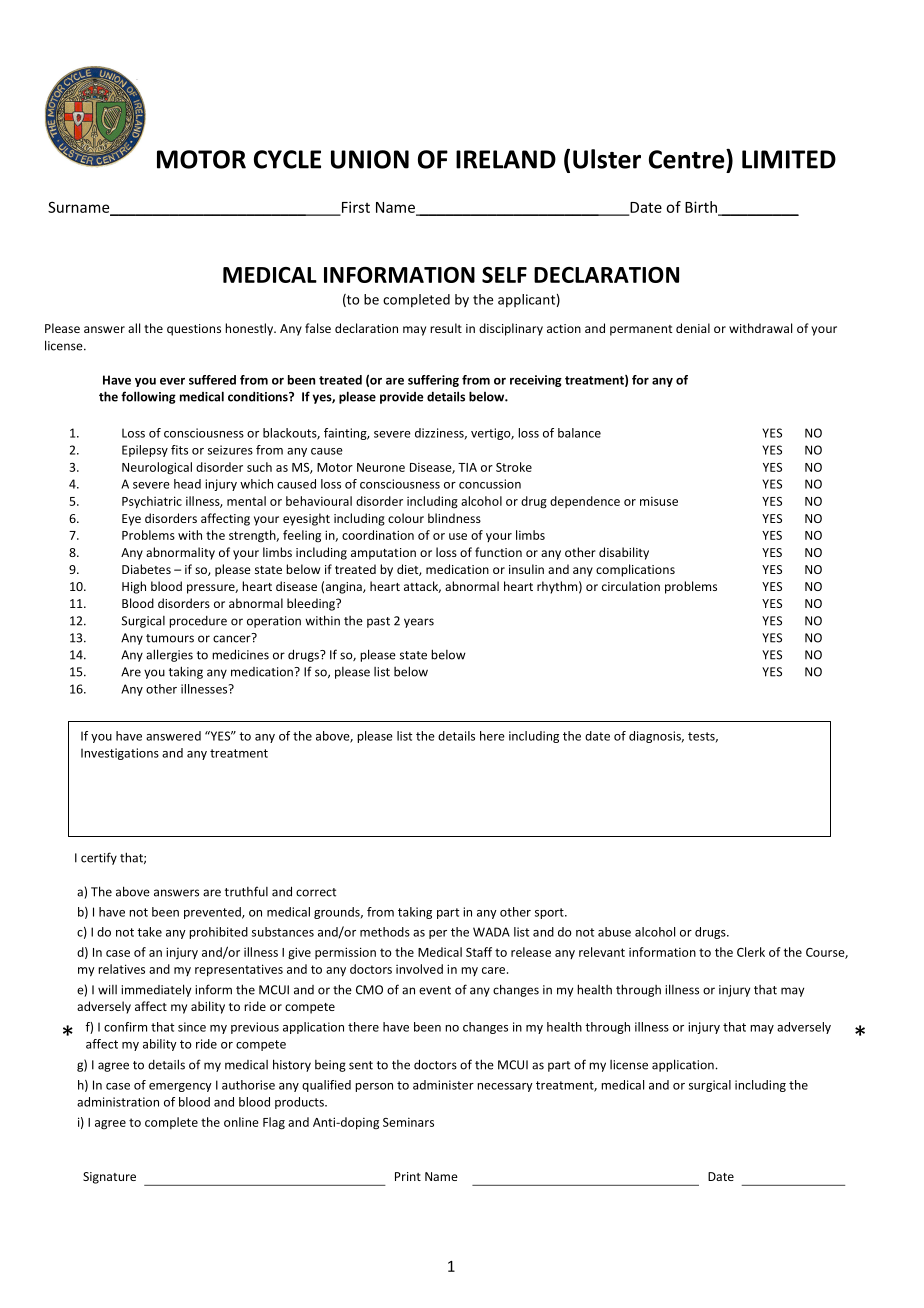  Describe the element at coordinates (287, 159) in the screenshot. I see `CYCLE` at that location.
